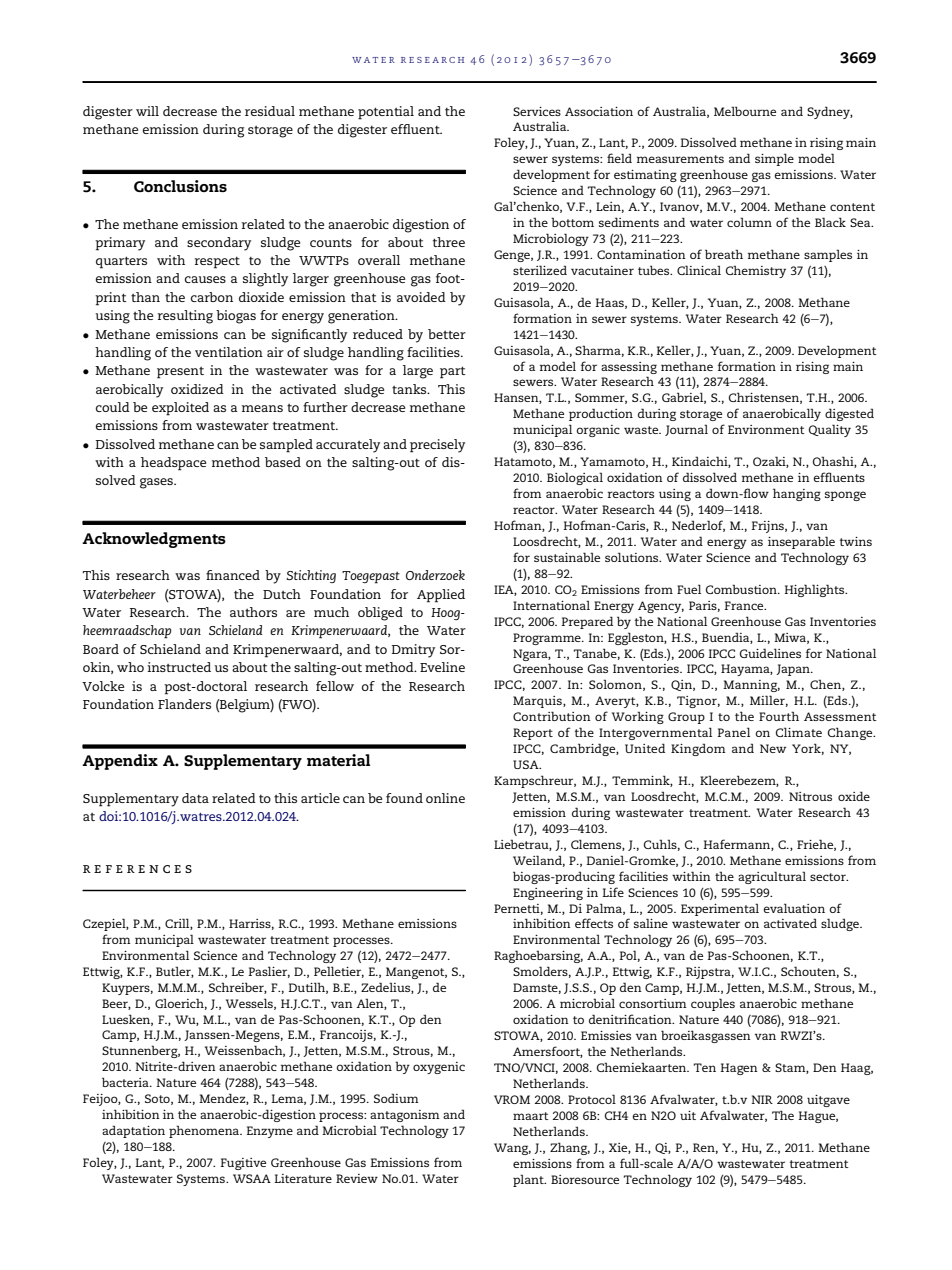  What do you see at coordinates (756, 271) in the document?
I see `Chemistry` at bounding box center [756, 271].
